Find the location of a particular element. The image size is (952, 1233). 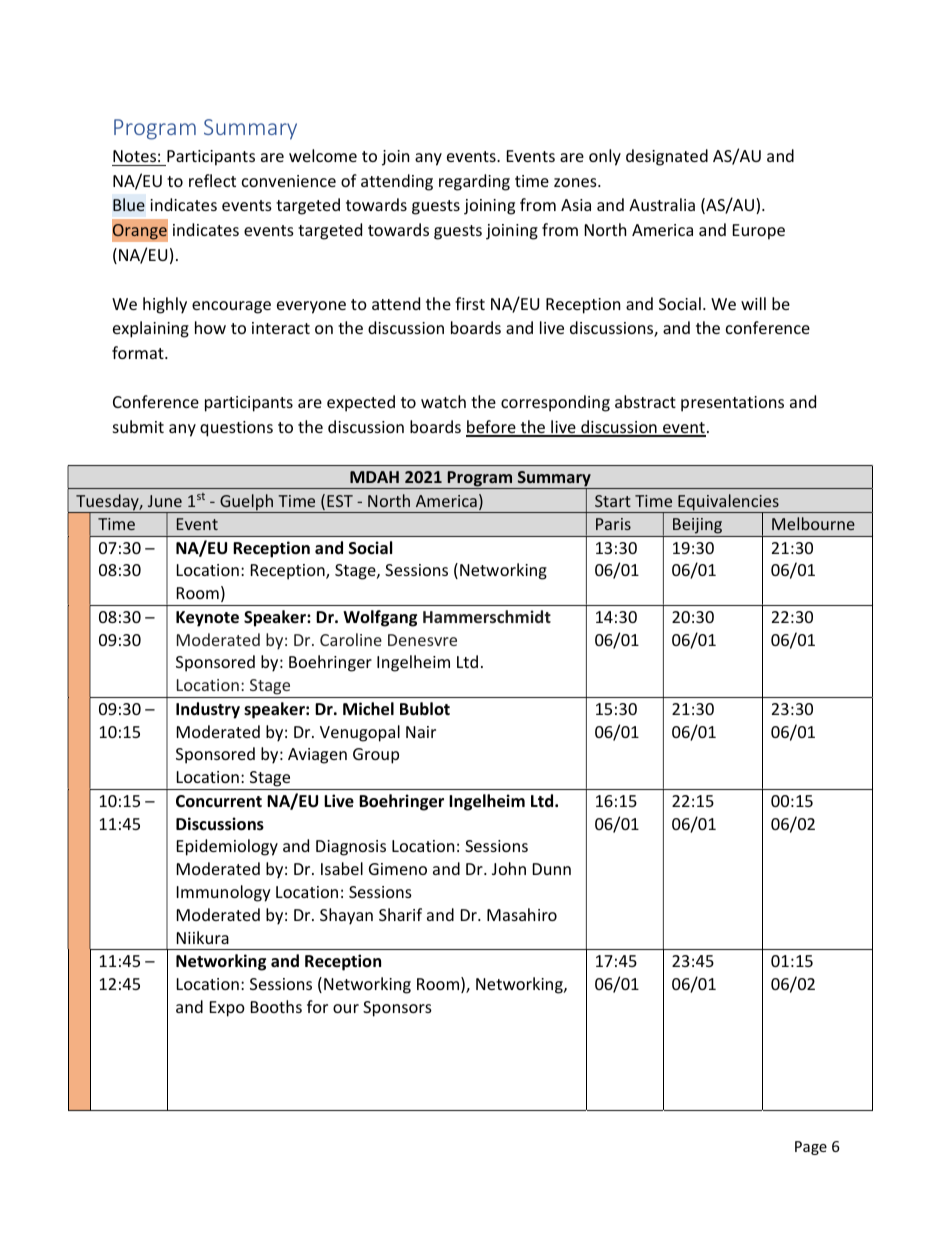

regarding is located at coordinates (474, 182).
